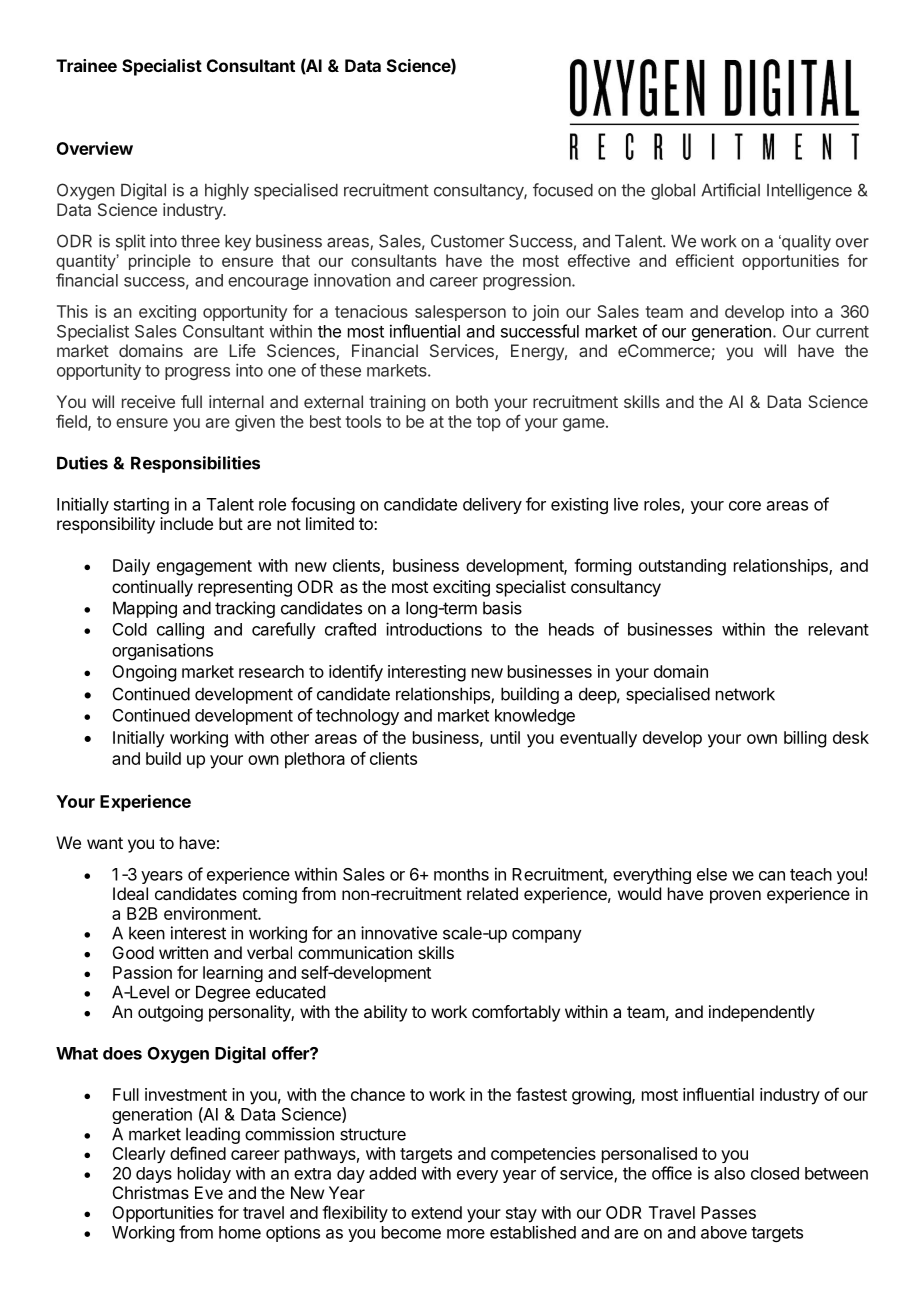 Image resolution: width=924 pixels, height=1308 pixels. I want to click on organisations, so click(162, 651).
